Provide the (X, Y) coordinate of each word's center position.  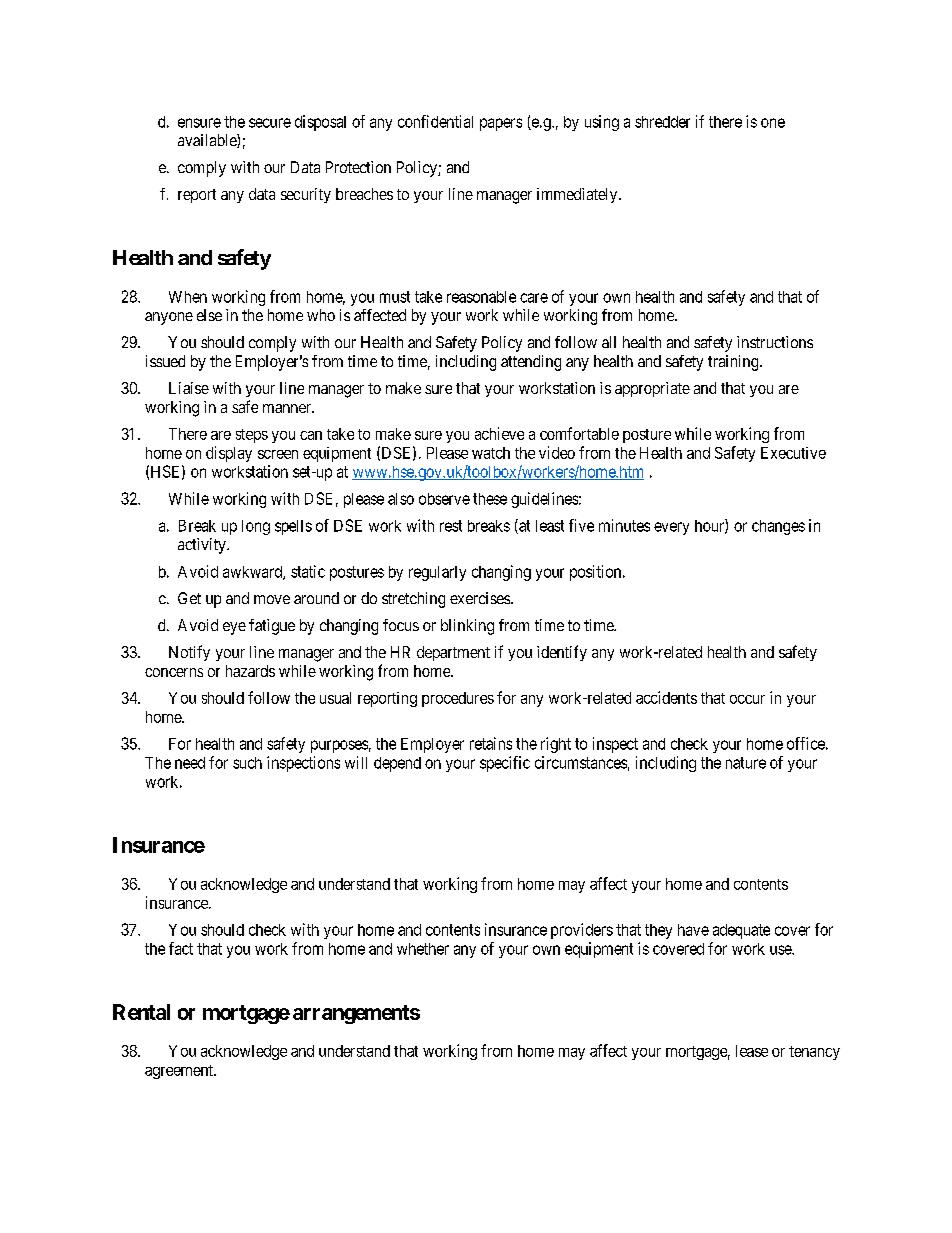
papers (501, 124)
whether (423, 949)
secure (270, 123)
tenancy (814, 1053)
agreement (180, 1072)
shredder (662, 122)
